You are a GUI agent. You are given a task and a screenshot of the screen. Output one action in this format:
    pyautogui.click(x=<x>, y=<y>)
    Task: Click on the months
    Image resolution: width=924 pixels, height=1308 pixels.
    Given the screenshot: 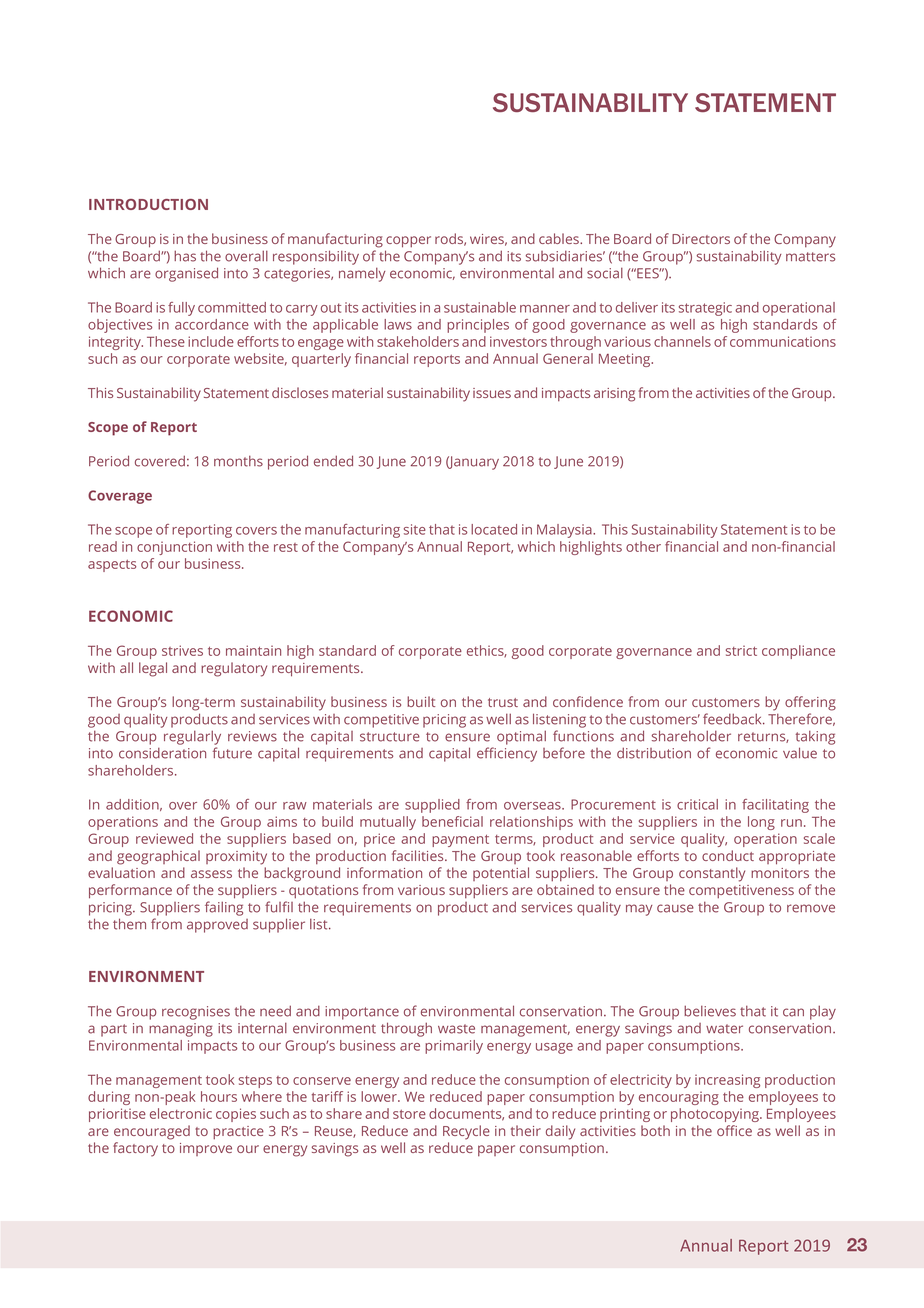 What is the action you would take?
    pyautogui.click(x=238, y=461)
